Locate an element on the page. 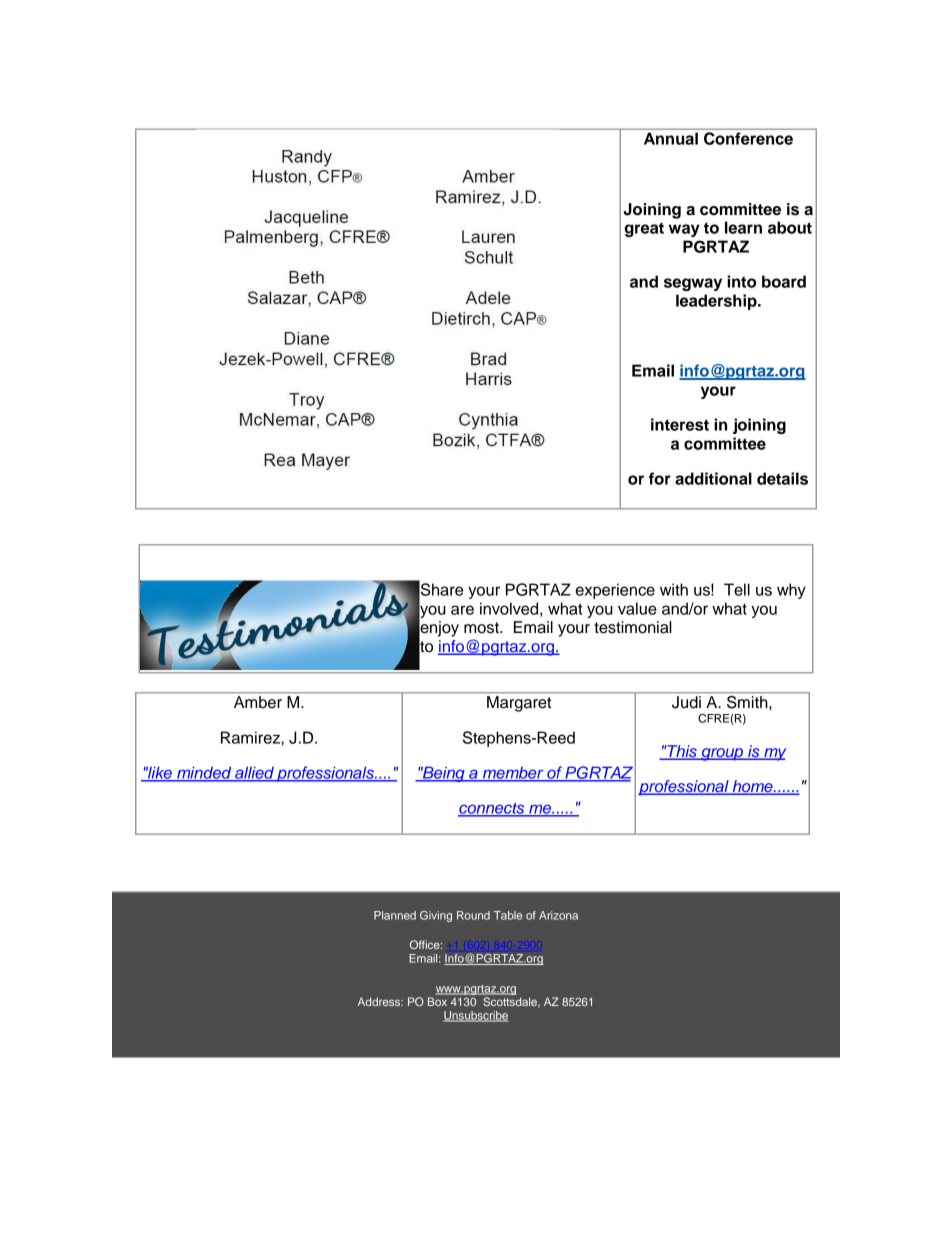 Image resolution: width=952 pixels, height=1233 pixels. Amber is located at coordinates (258, 702).
